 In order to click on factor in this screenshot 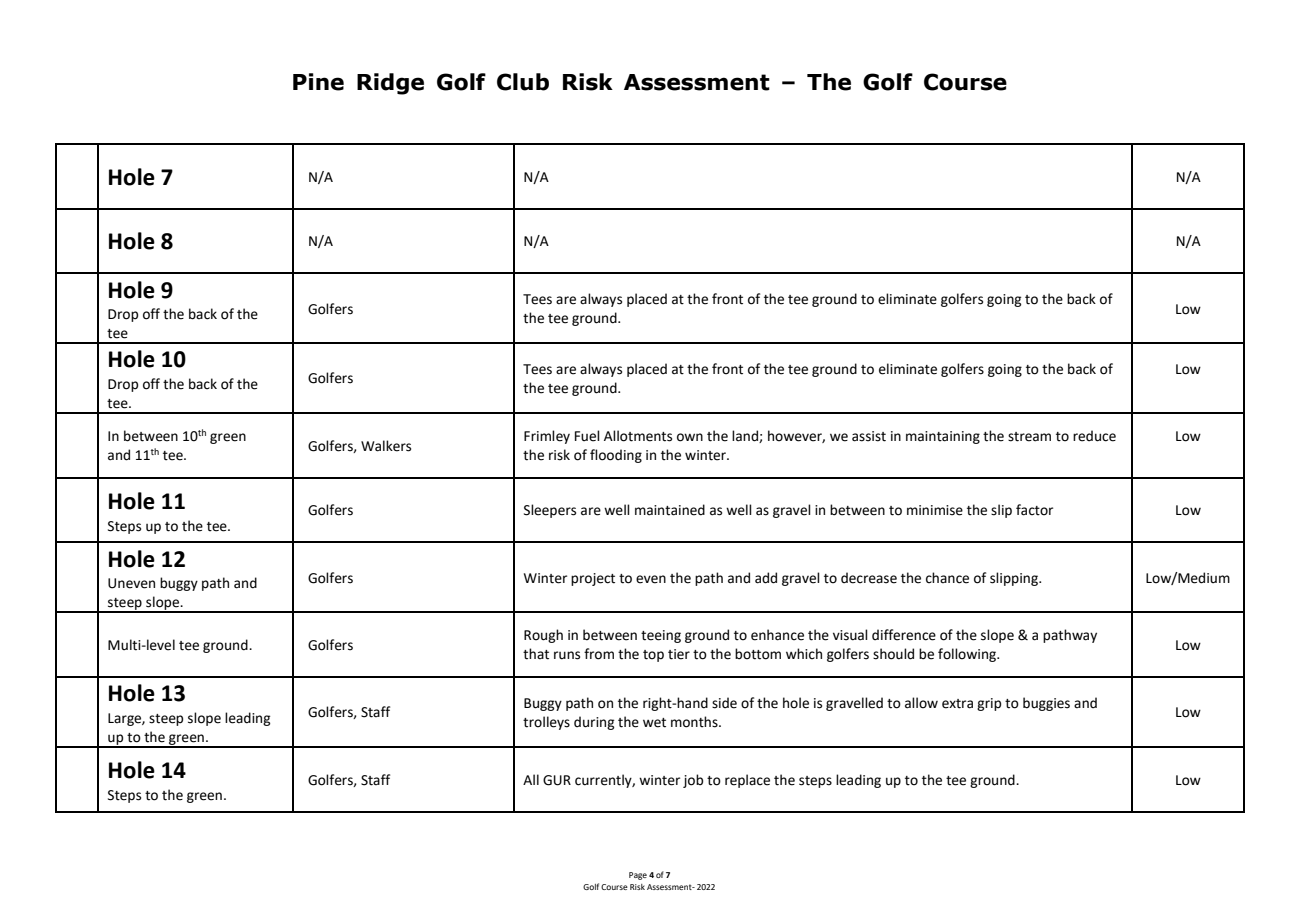, I will do `click(1034, 510)`.
